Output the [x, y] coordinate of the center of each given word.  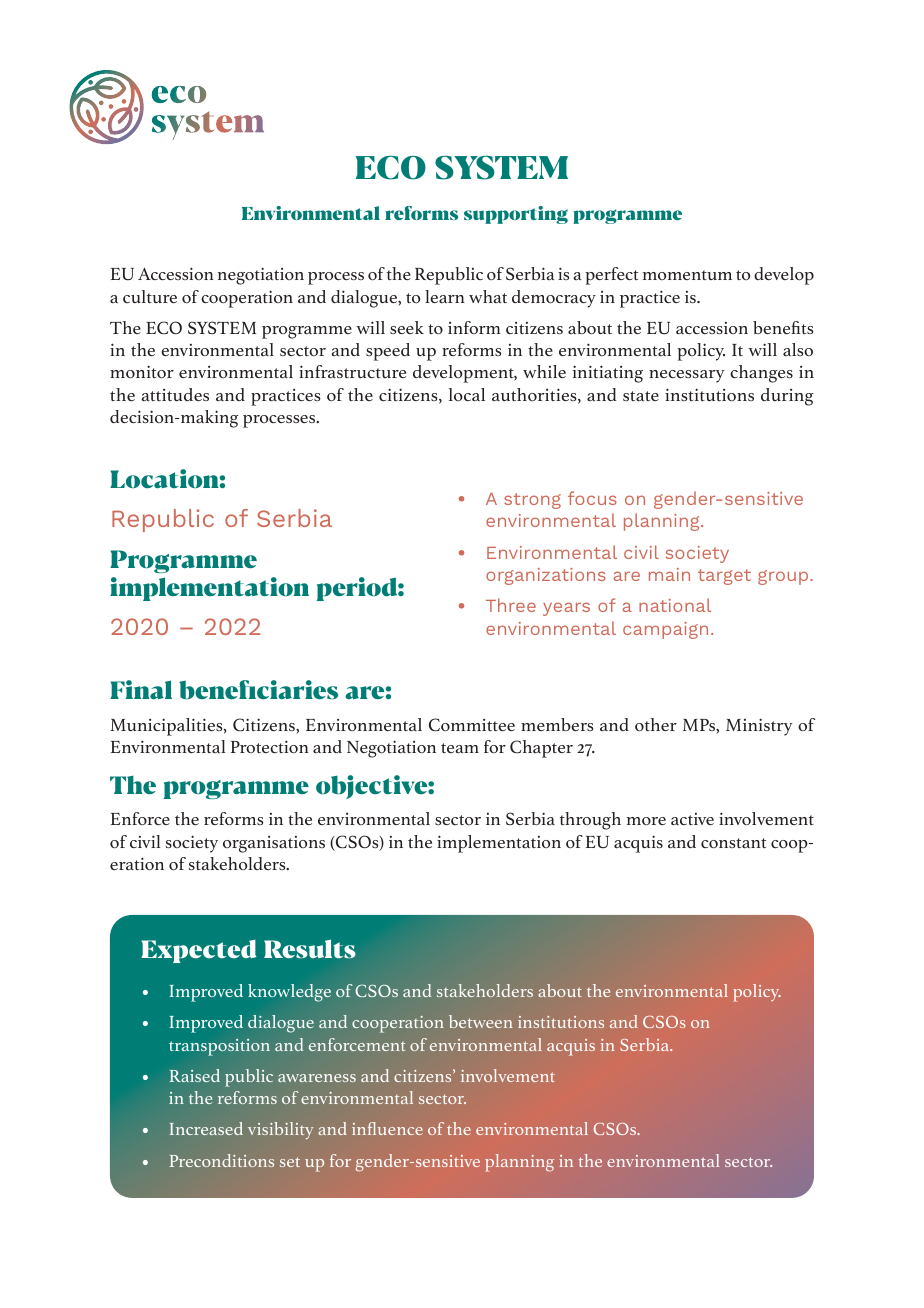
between [481, 1021]
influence [387, 1128]
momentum [687, 275]
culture [150, 296]
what [488, 296]
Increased [206, 1128]
